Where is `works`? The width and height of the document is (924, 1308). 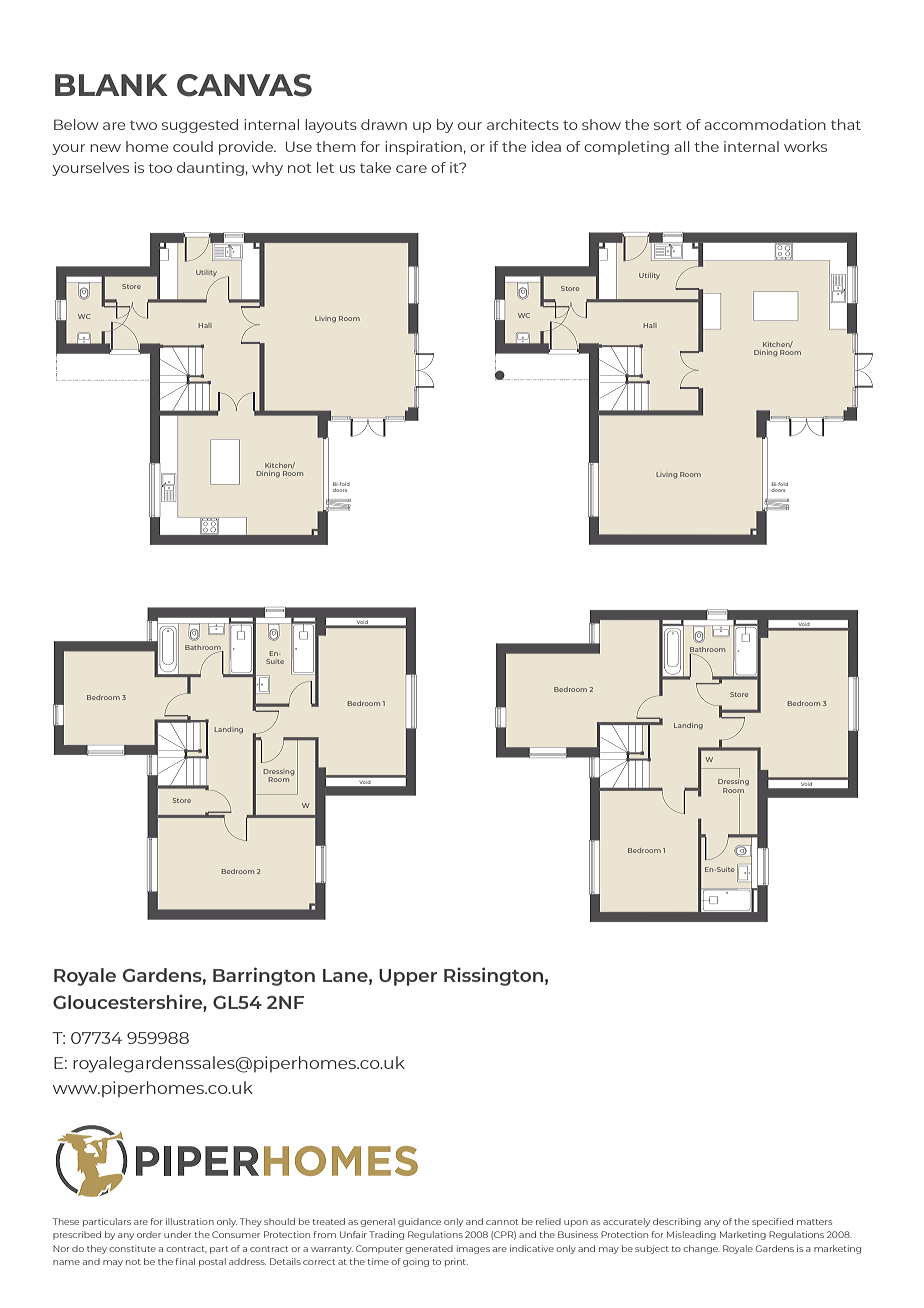
works is located at coordinates (805, 146).
